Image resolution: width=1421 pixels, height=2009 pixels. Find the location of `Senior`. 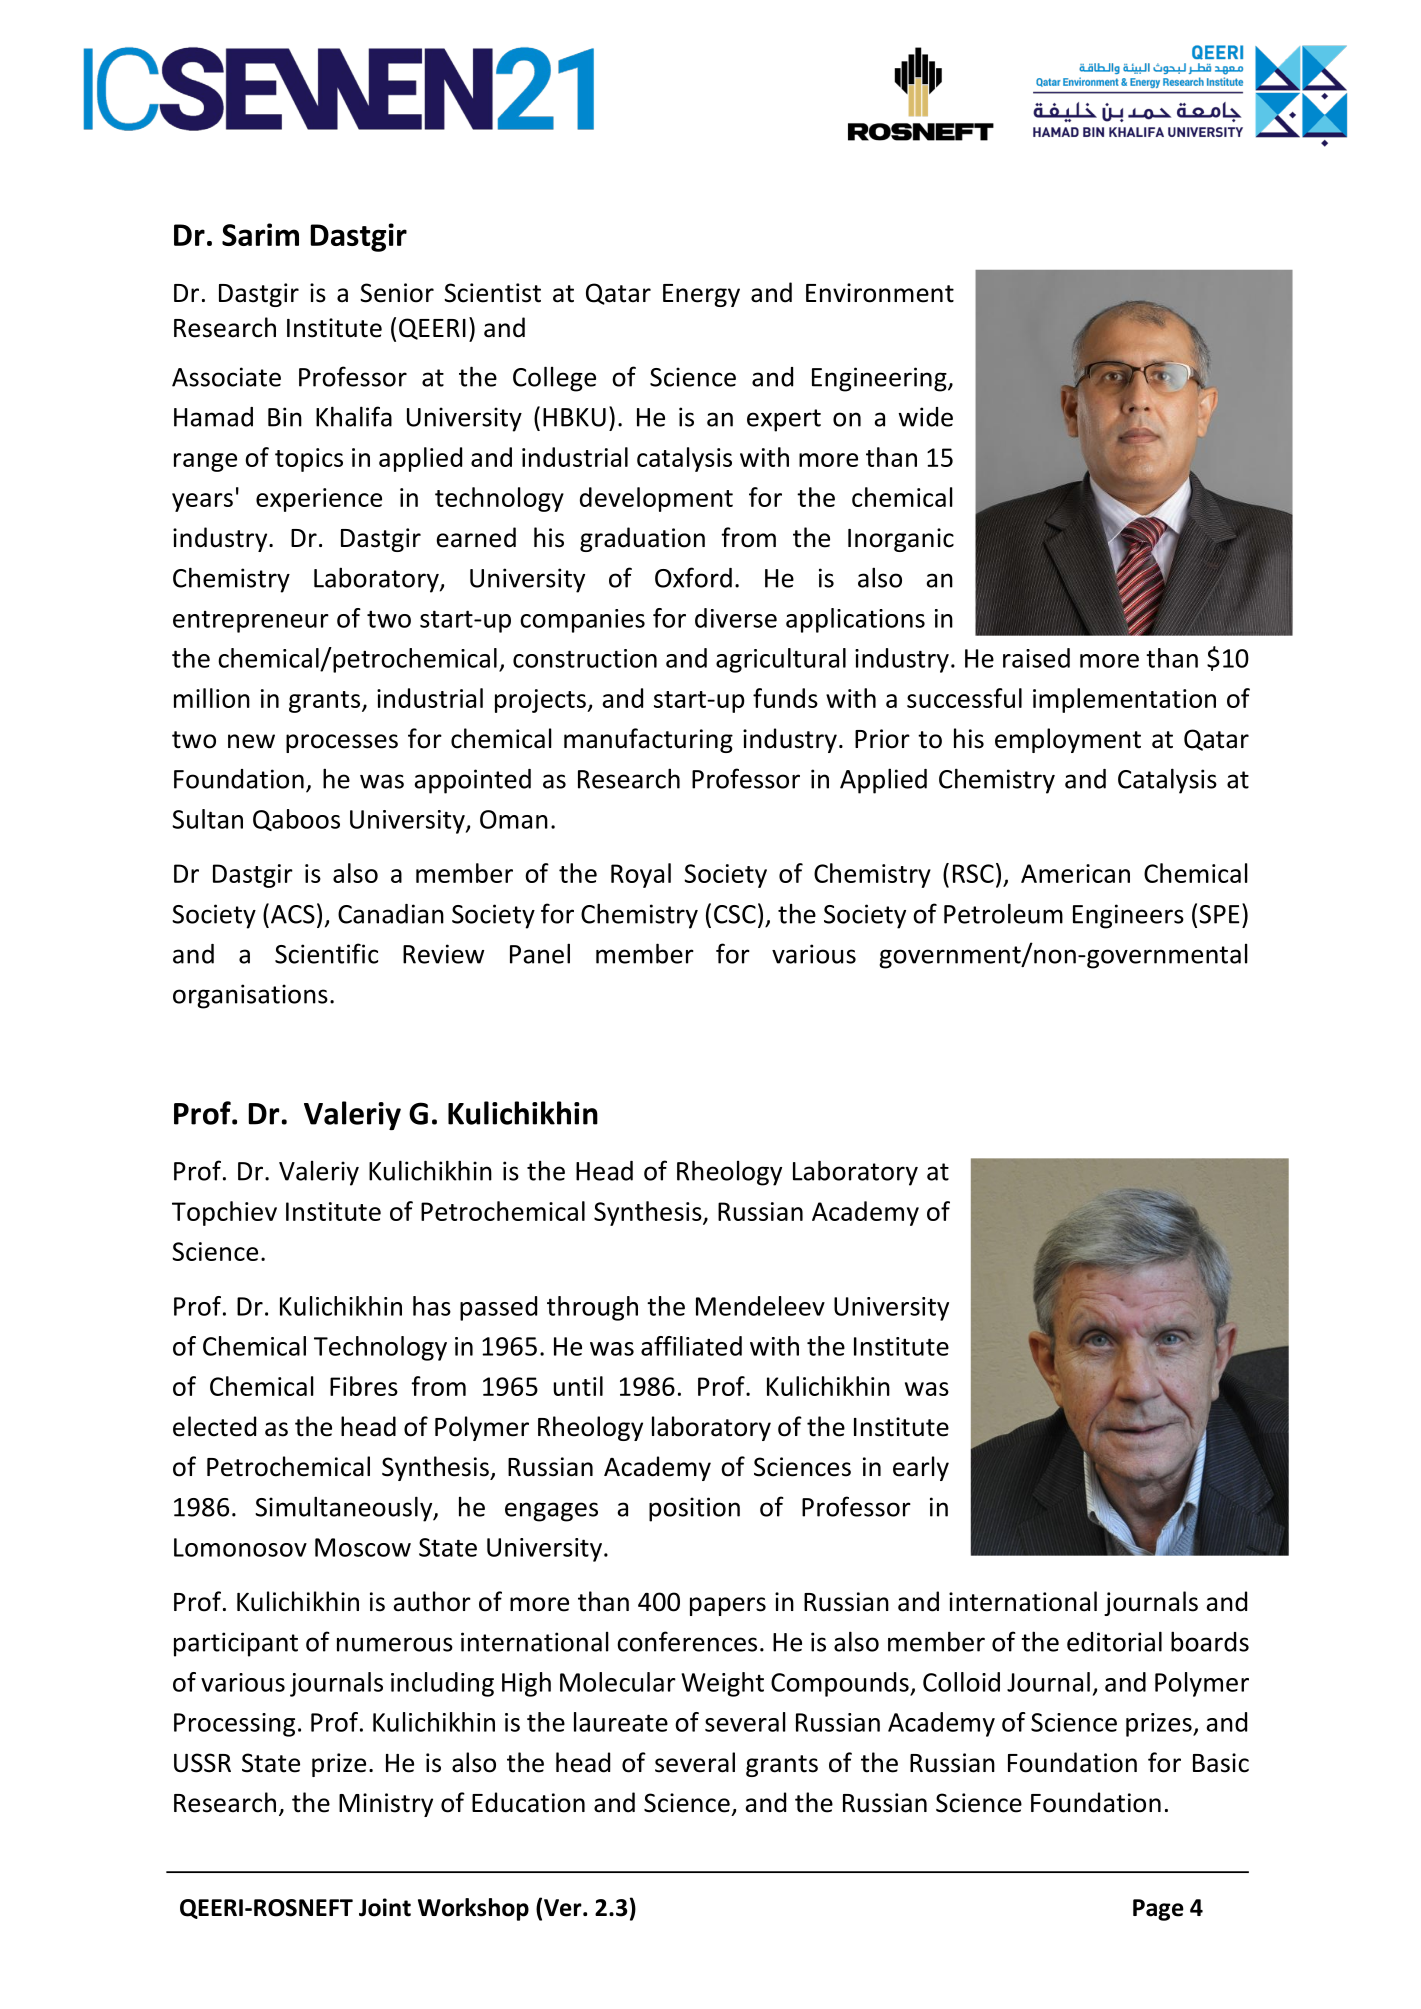

Senior is located at coordinates (397, 293).
